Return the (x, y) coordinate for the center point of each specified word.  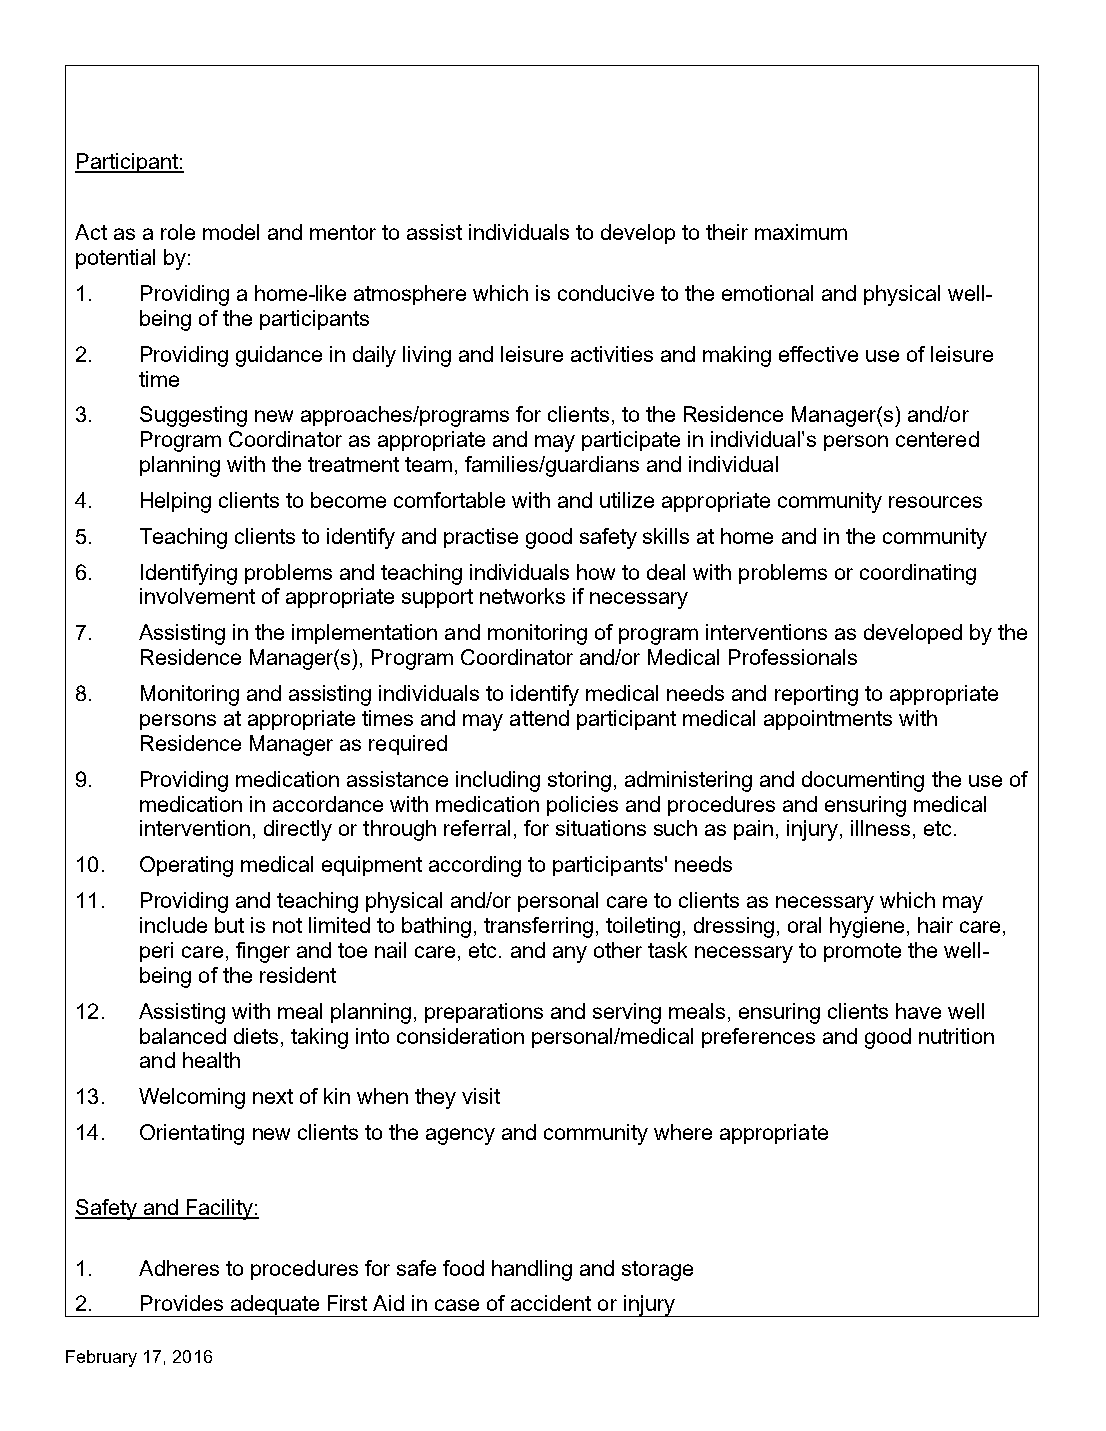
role (178, 232)
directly (298, 830)
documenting (863, 781)
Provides (182, 1303)
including (498, 781)
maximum (801, 232)
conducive (606, 293)
